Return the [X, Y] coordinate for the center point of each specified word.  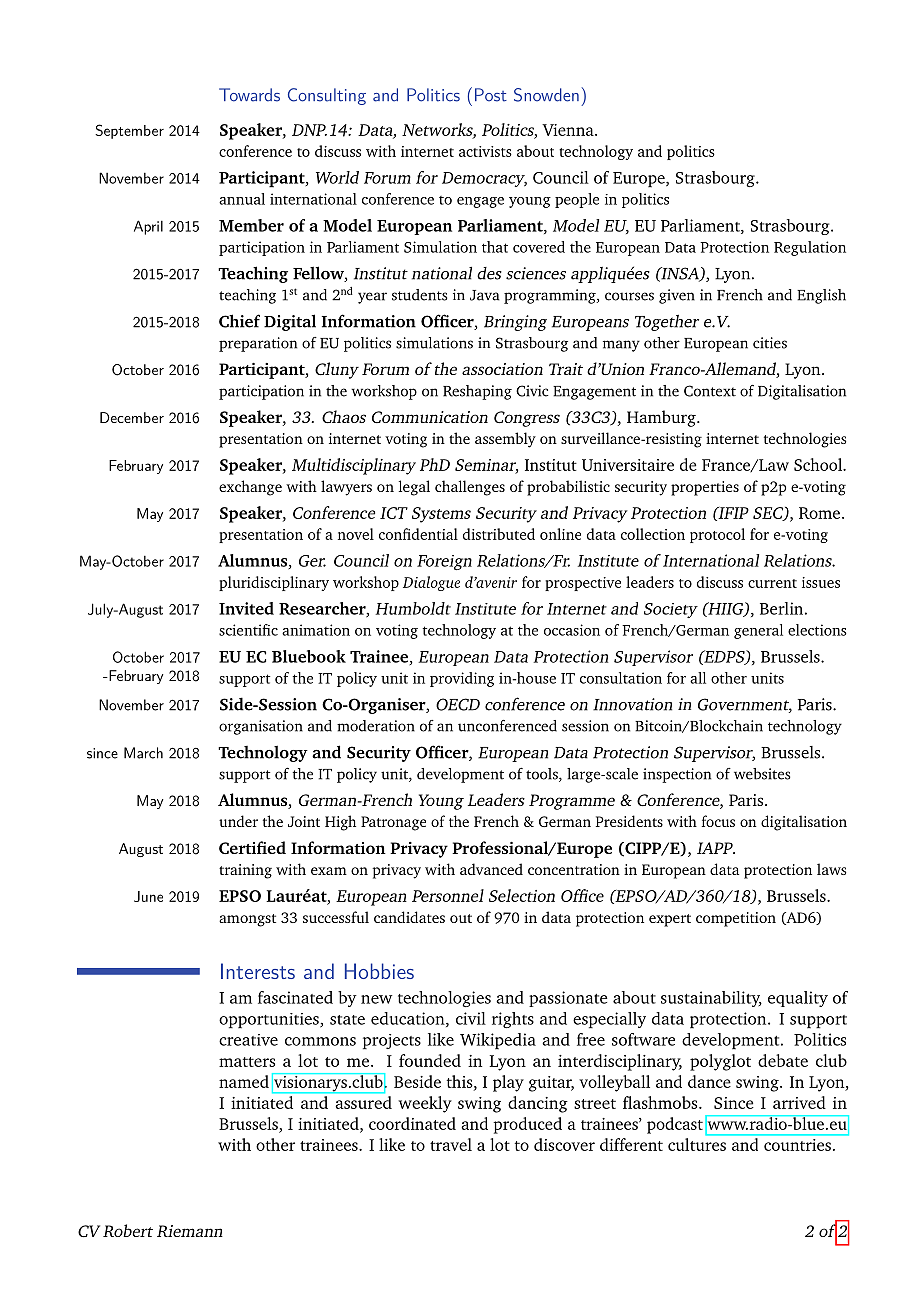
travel [451, 1144]
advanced [491, 869]
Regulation [810, 248]
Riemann [190, 1231]
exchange [250, 488]
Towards [249, 95]
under [238, 821]
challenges [470, 488]
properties [705, 488]
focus [718, 821]
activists [485, 151]
